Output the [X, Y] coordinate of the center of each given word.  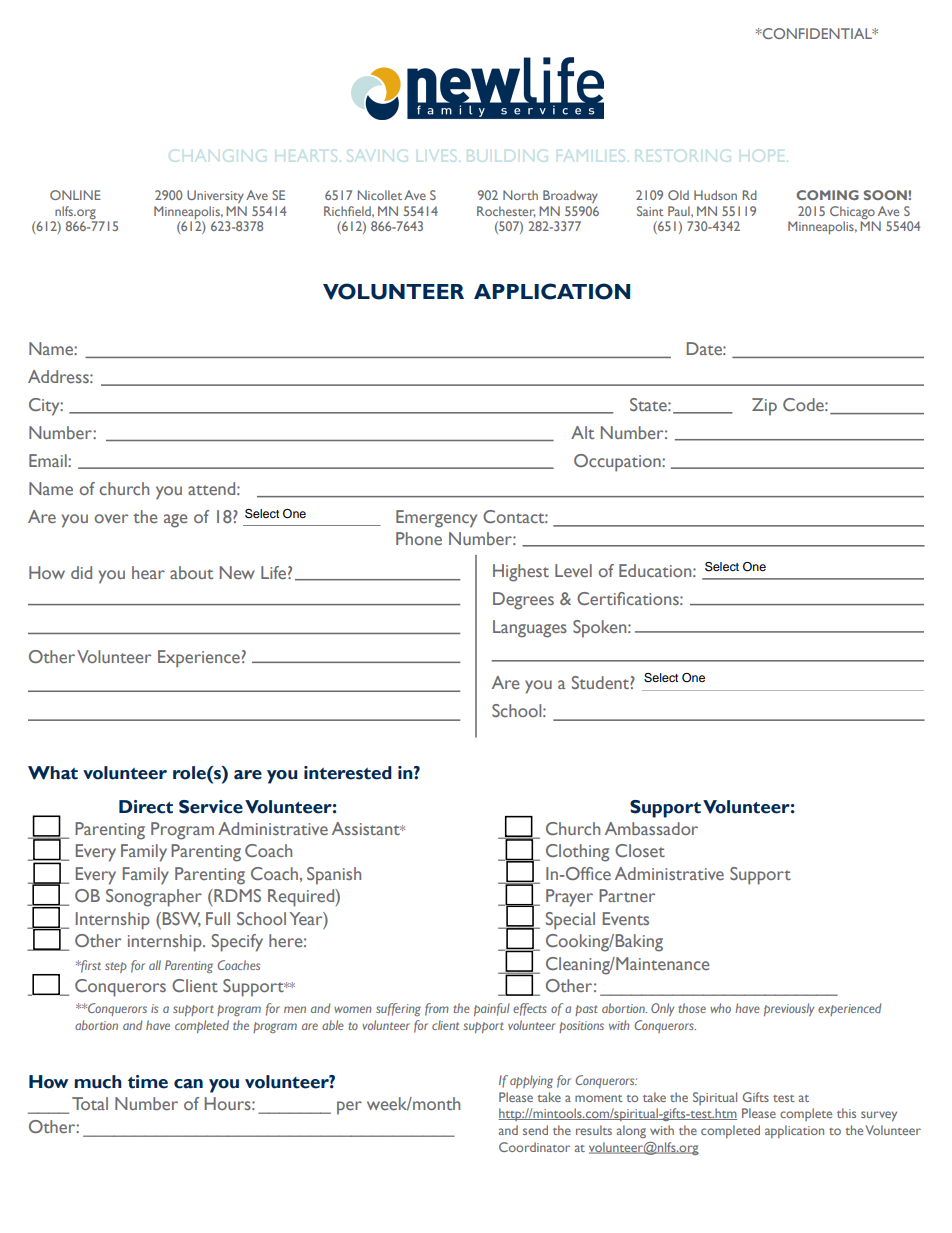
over [111, 518]
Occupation [618, 463]
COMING [827, 195]
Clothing [577, 853]
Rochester [506, 211]
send [535, 1130]
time [148, 1082]
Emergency [436, 519]
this [846, 1113]
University [215, 196]
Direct [146, 807]
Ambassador [651, 828]
